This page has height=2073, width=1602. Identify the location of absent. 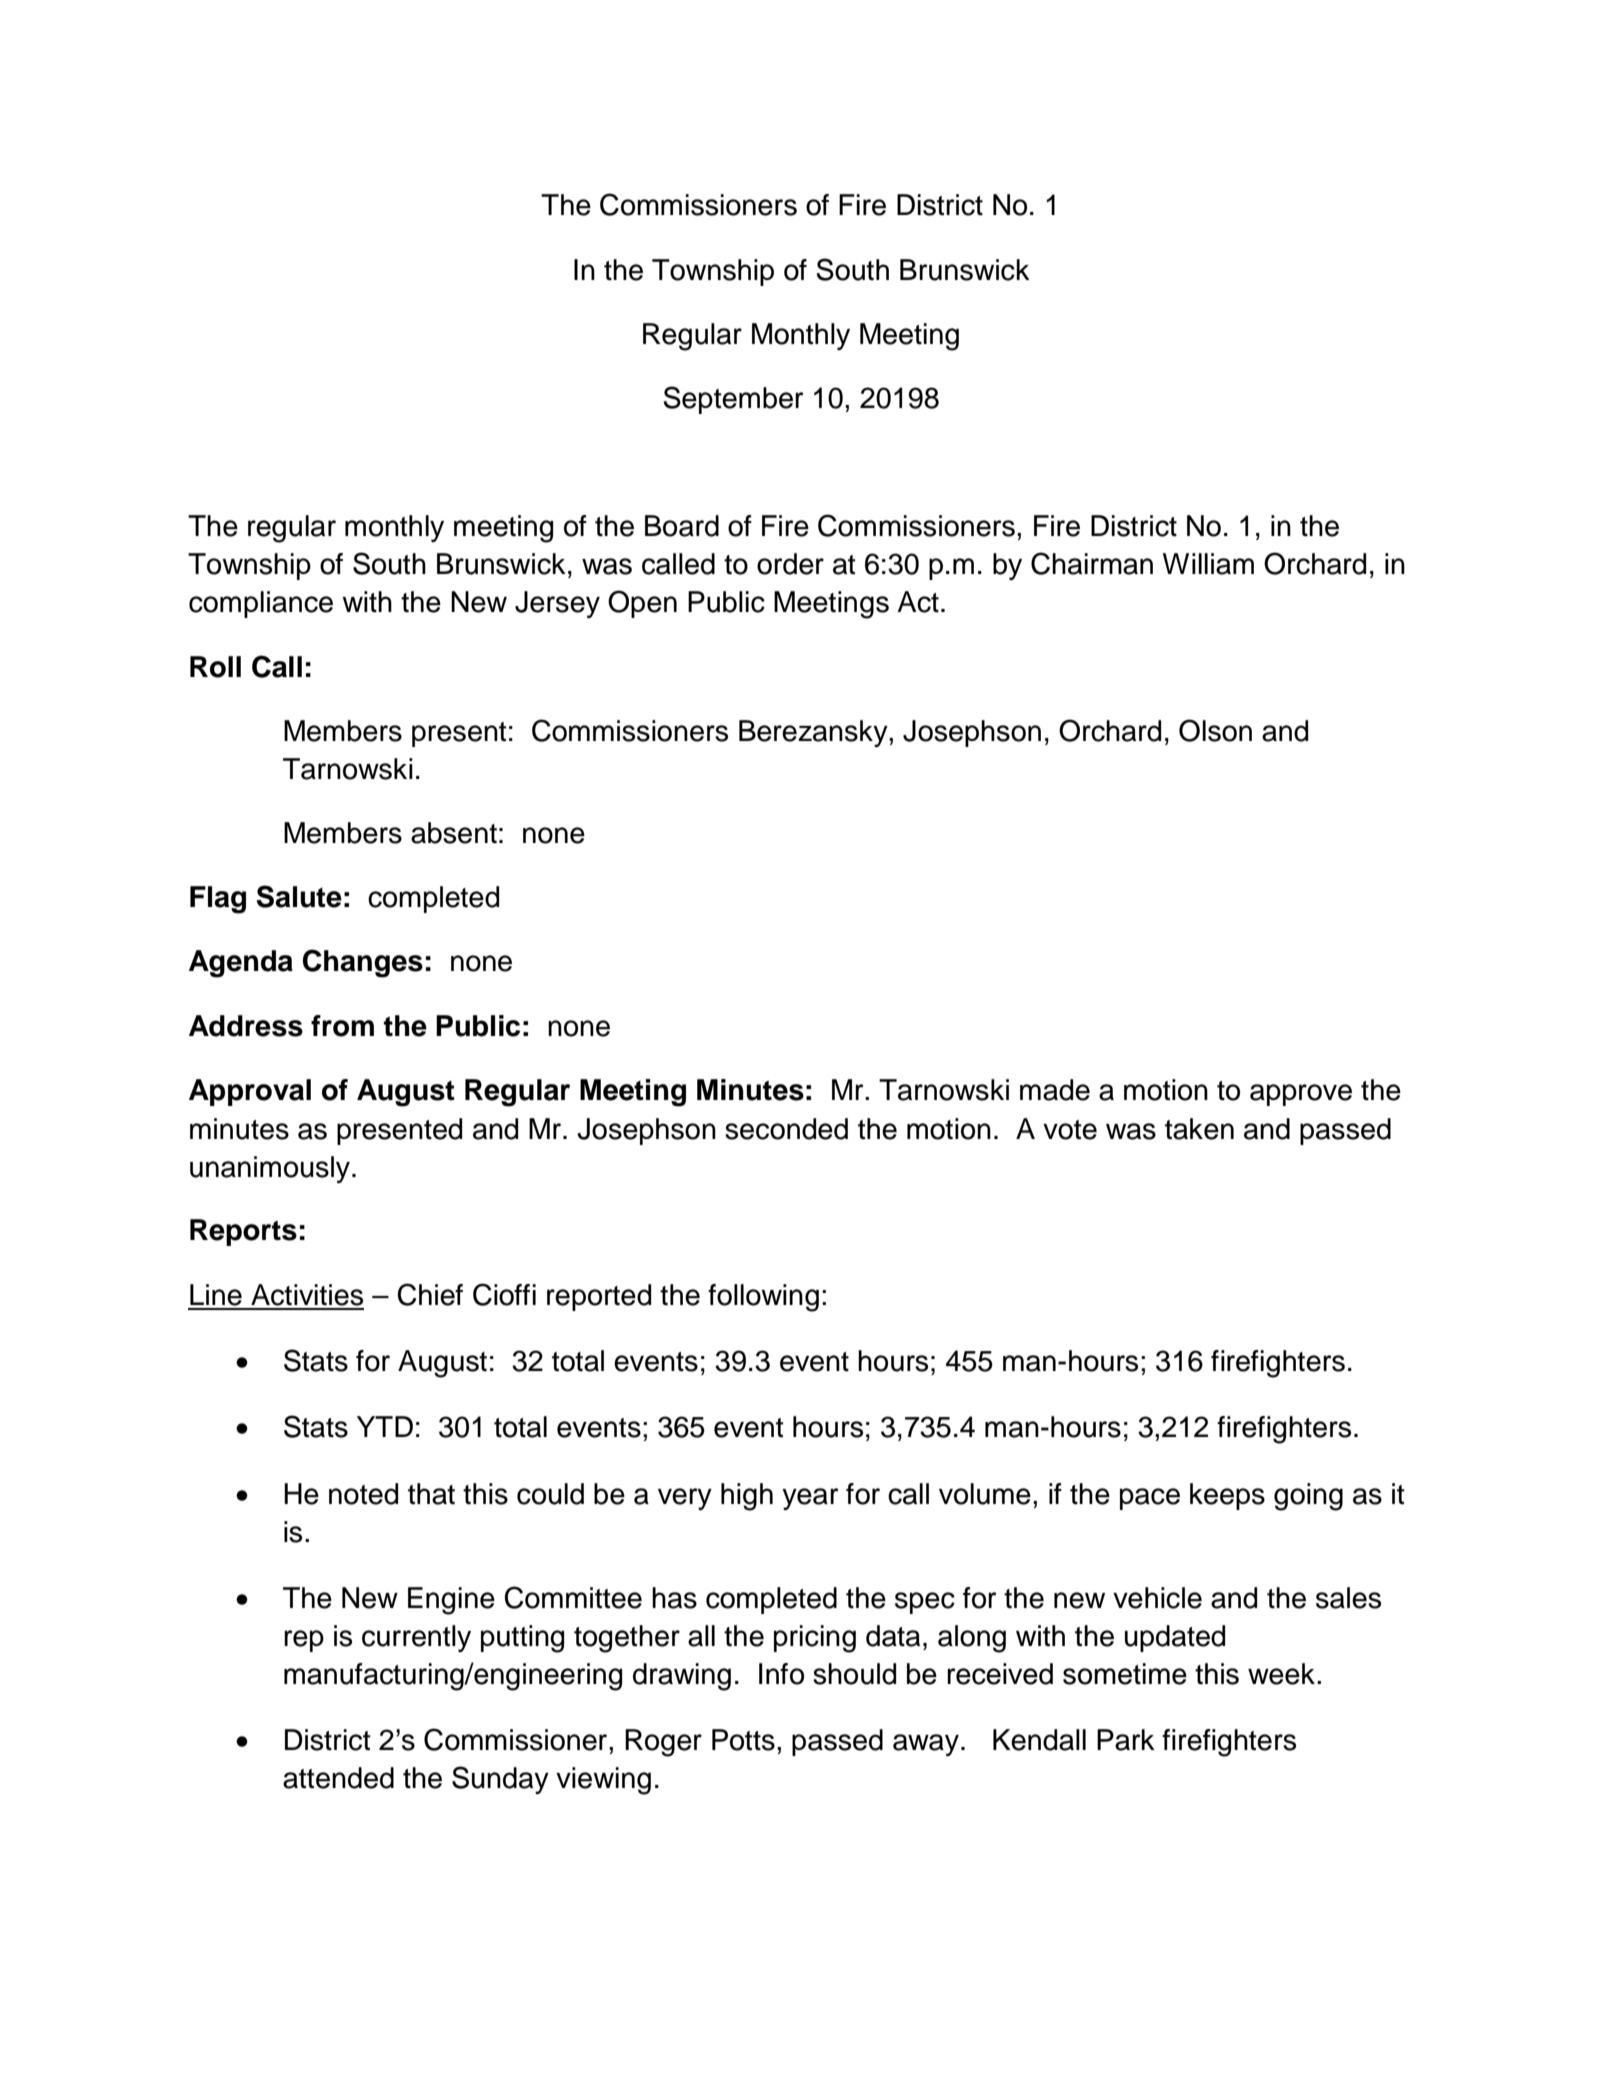
(454, 833).
